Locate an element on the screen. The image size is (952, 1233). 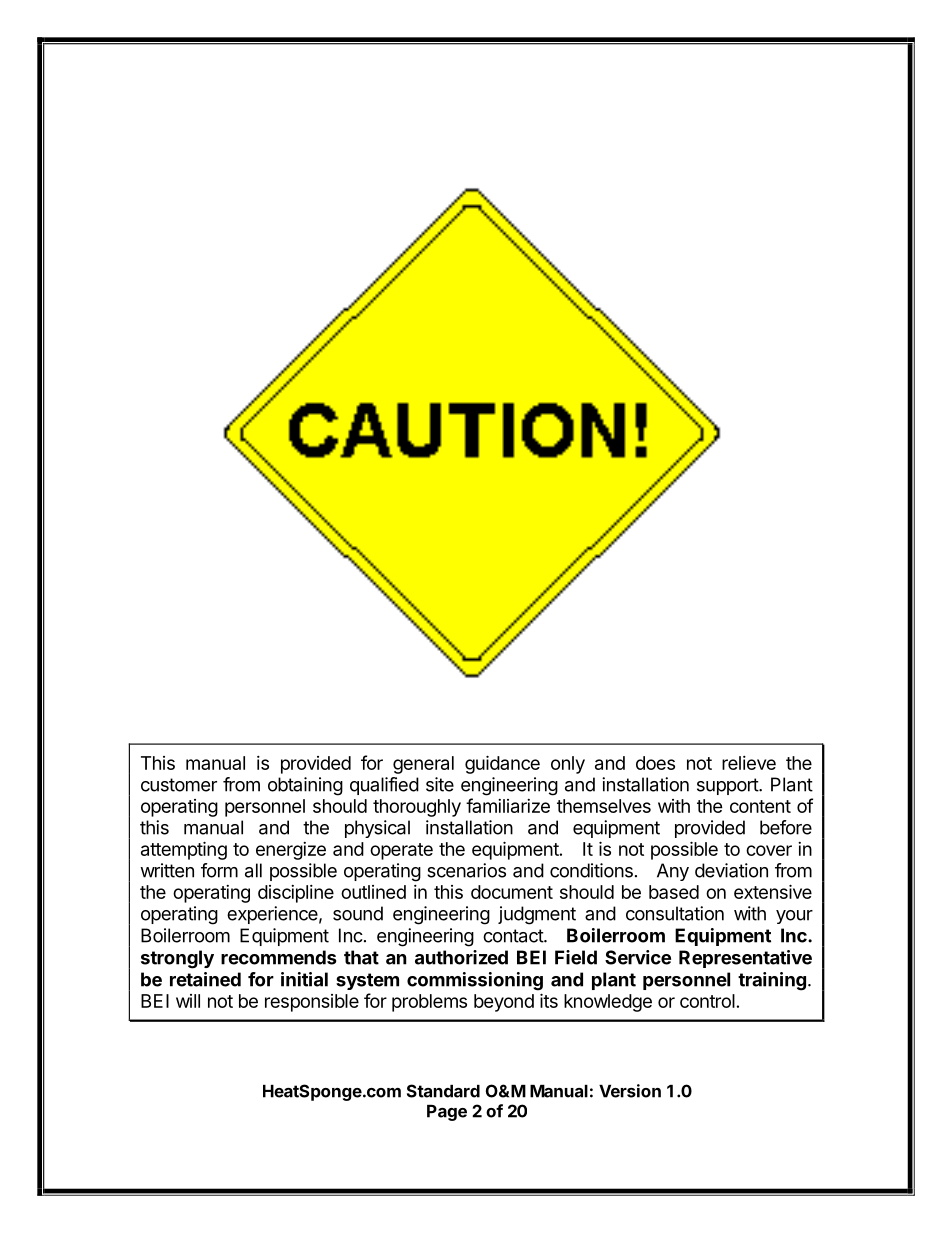
Version is located at coordinates (630, 1091).
